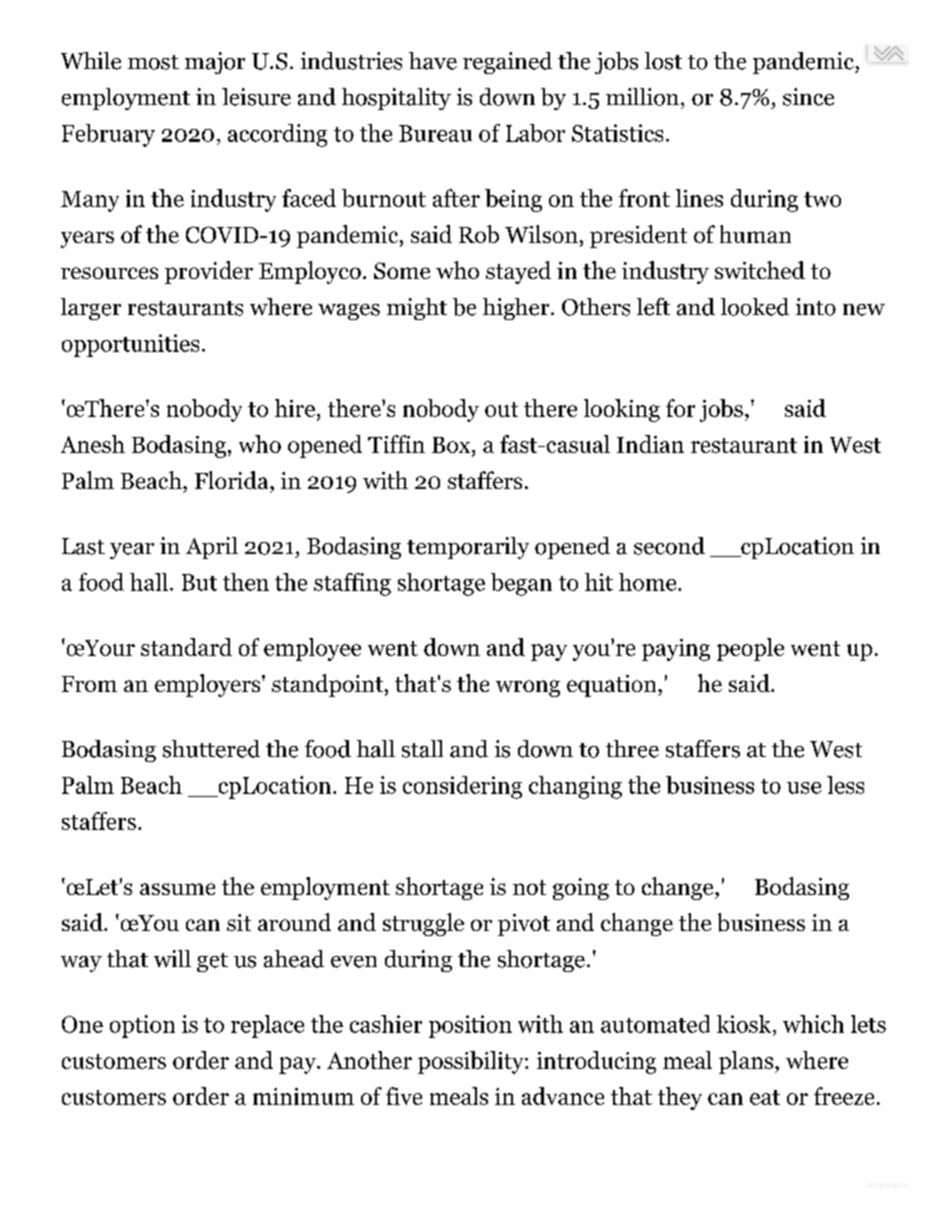  I want to click on option, so click(142, 1026).
